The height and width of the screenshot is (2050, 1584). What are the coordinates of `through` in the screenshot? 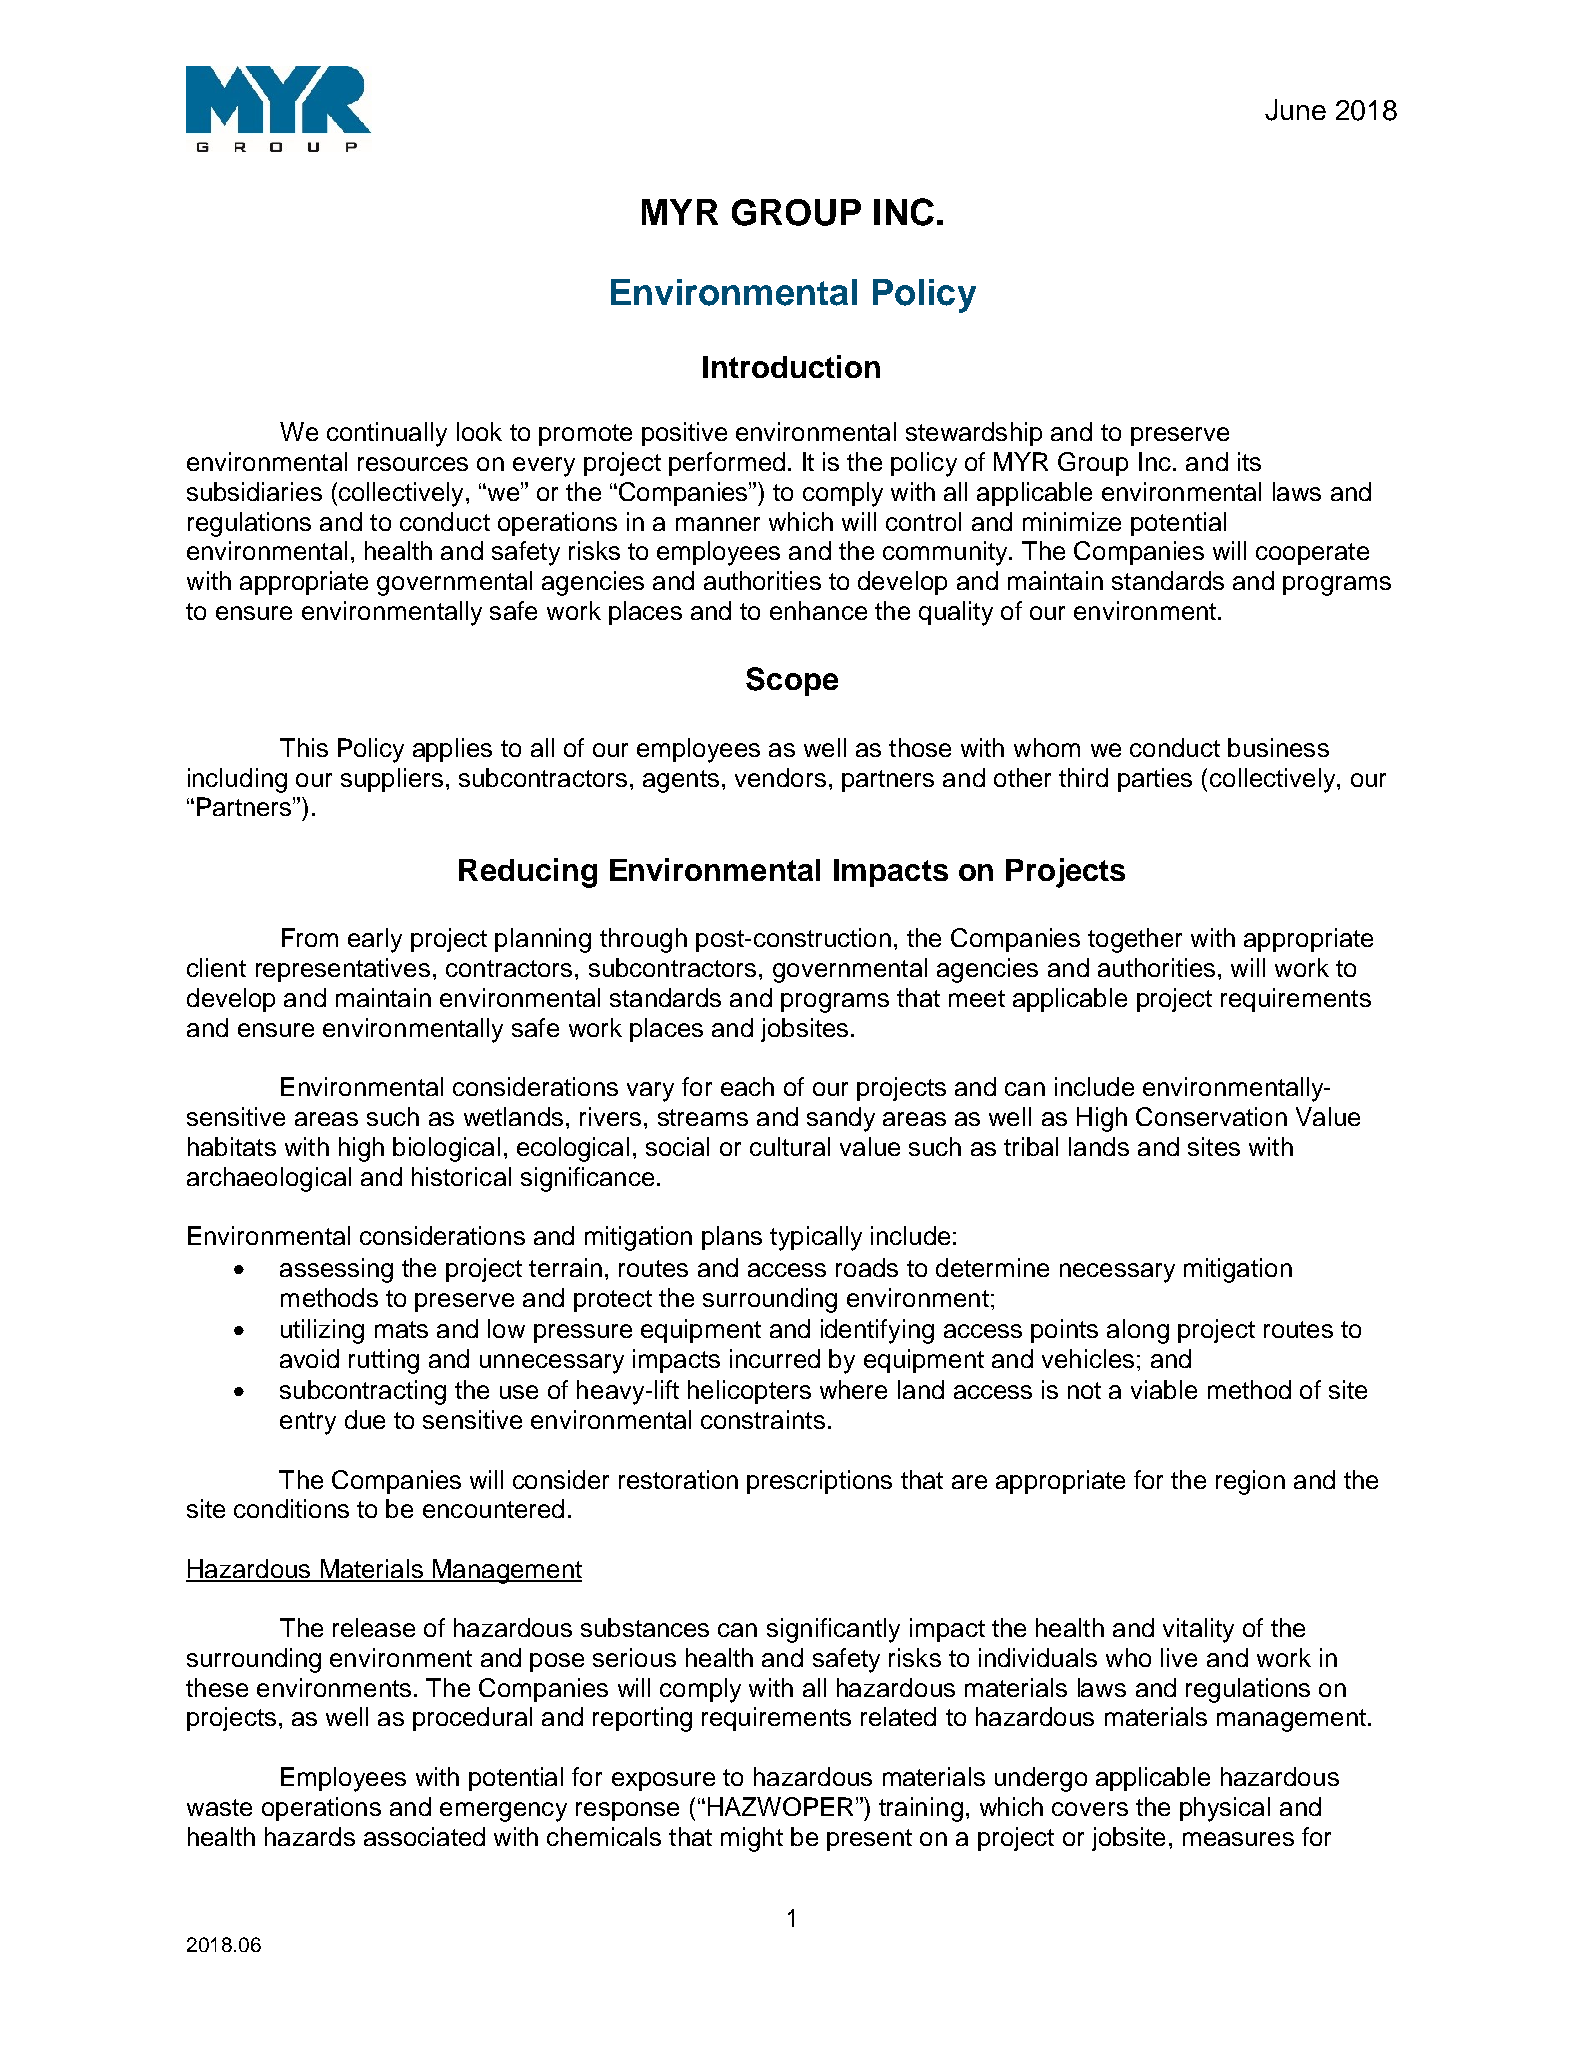 It's located at (643, 940).
